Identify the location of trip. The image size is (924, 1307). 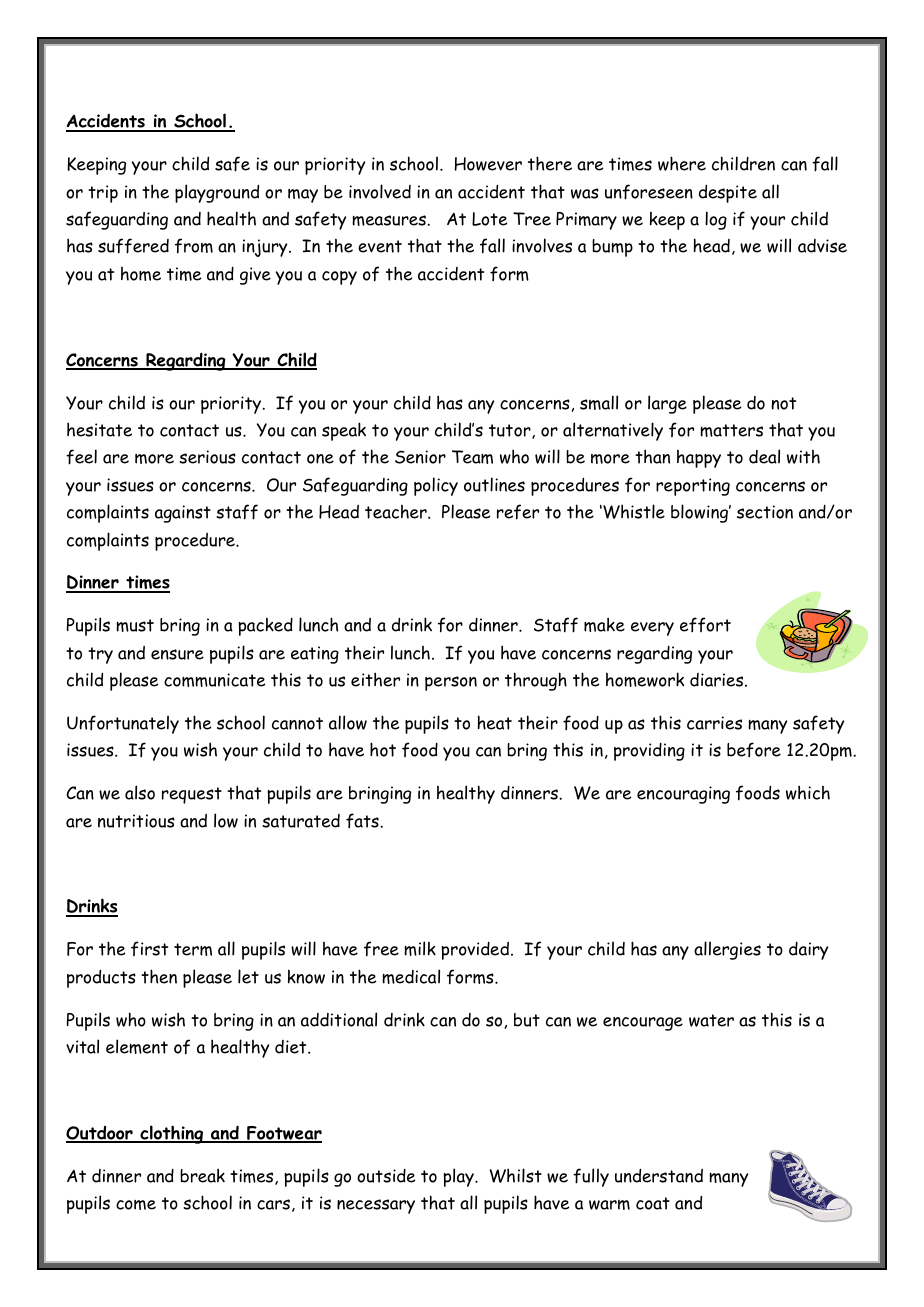
(103, 194).
